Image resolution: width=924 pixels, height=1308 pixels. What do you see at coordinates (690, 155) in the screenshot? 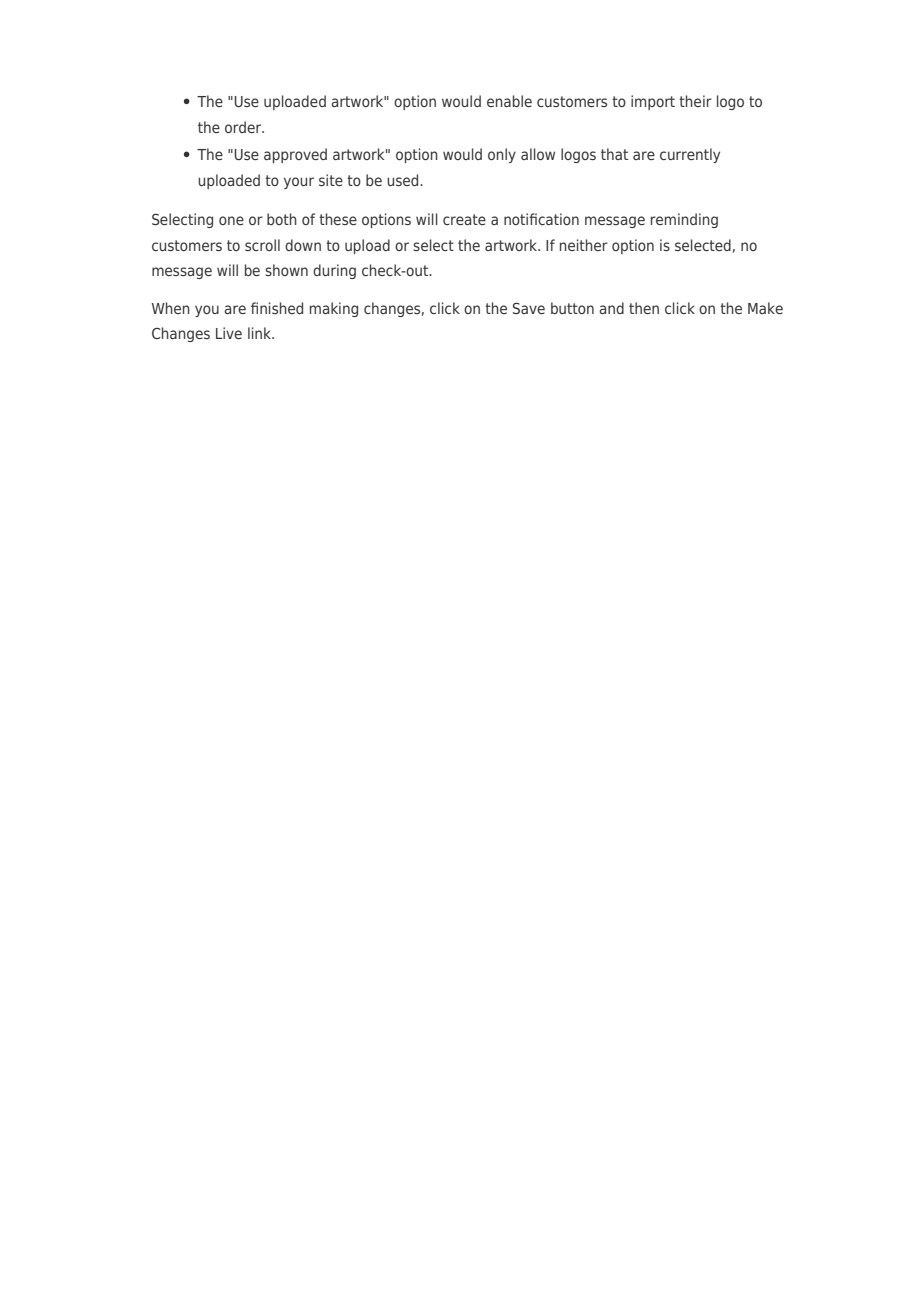
I see `currently` at bounding box center [690, 155].
